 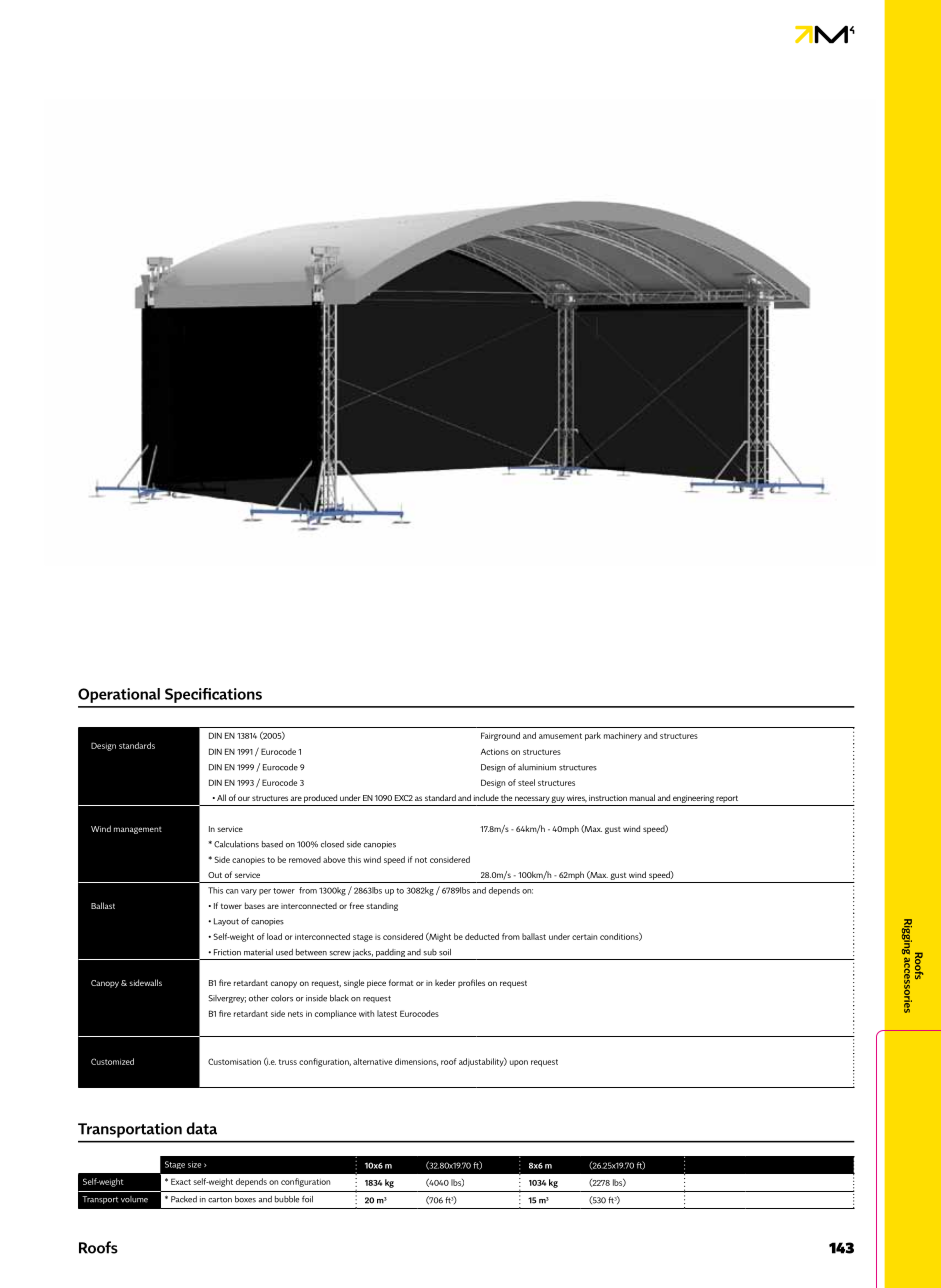 I want to click on sub, so click(x=430, y=952).
